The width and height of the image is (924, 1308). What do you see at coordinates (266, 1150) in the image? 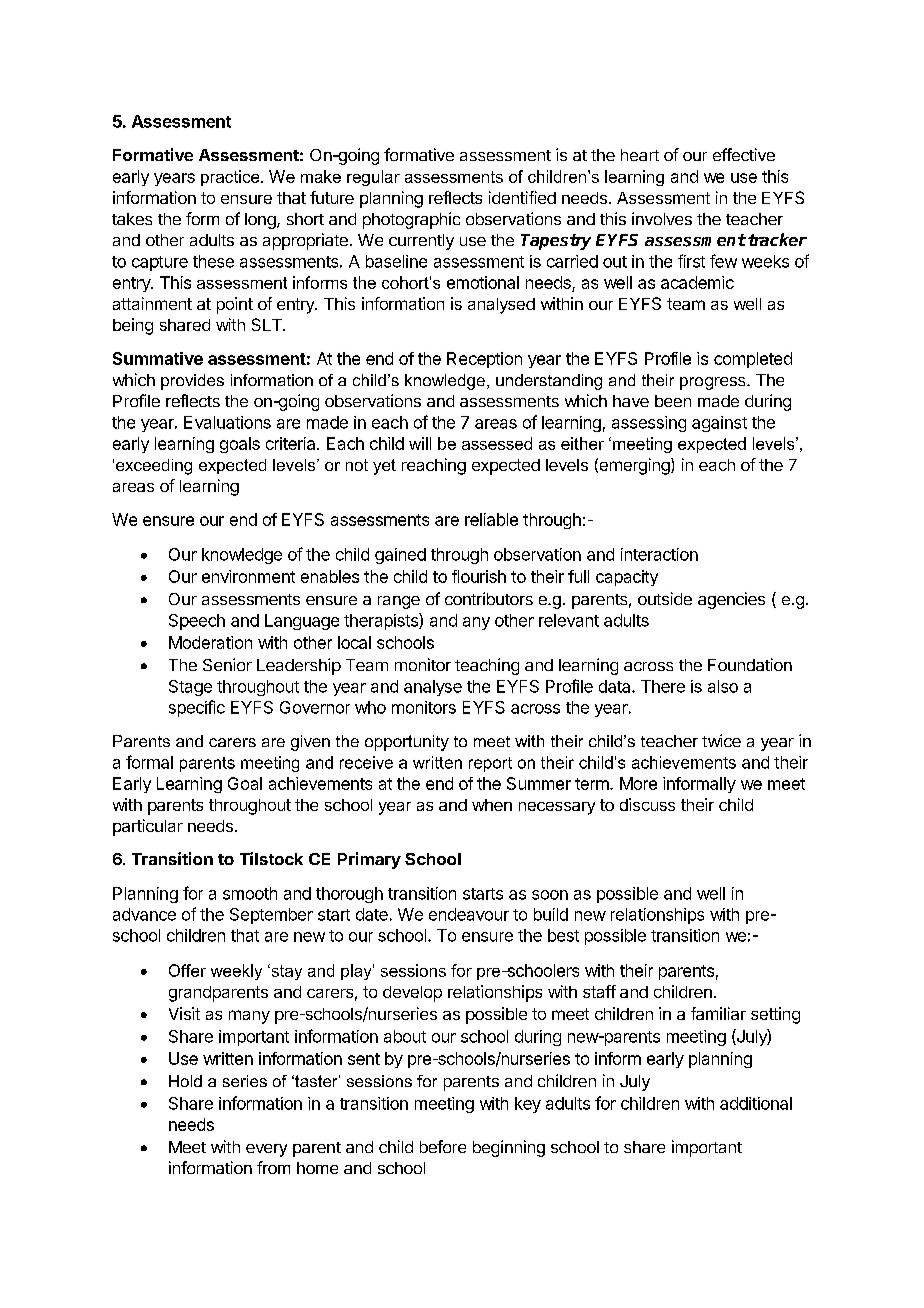
I see `every` at bounding box center [266, 1150].
